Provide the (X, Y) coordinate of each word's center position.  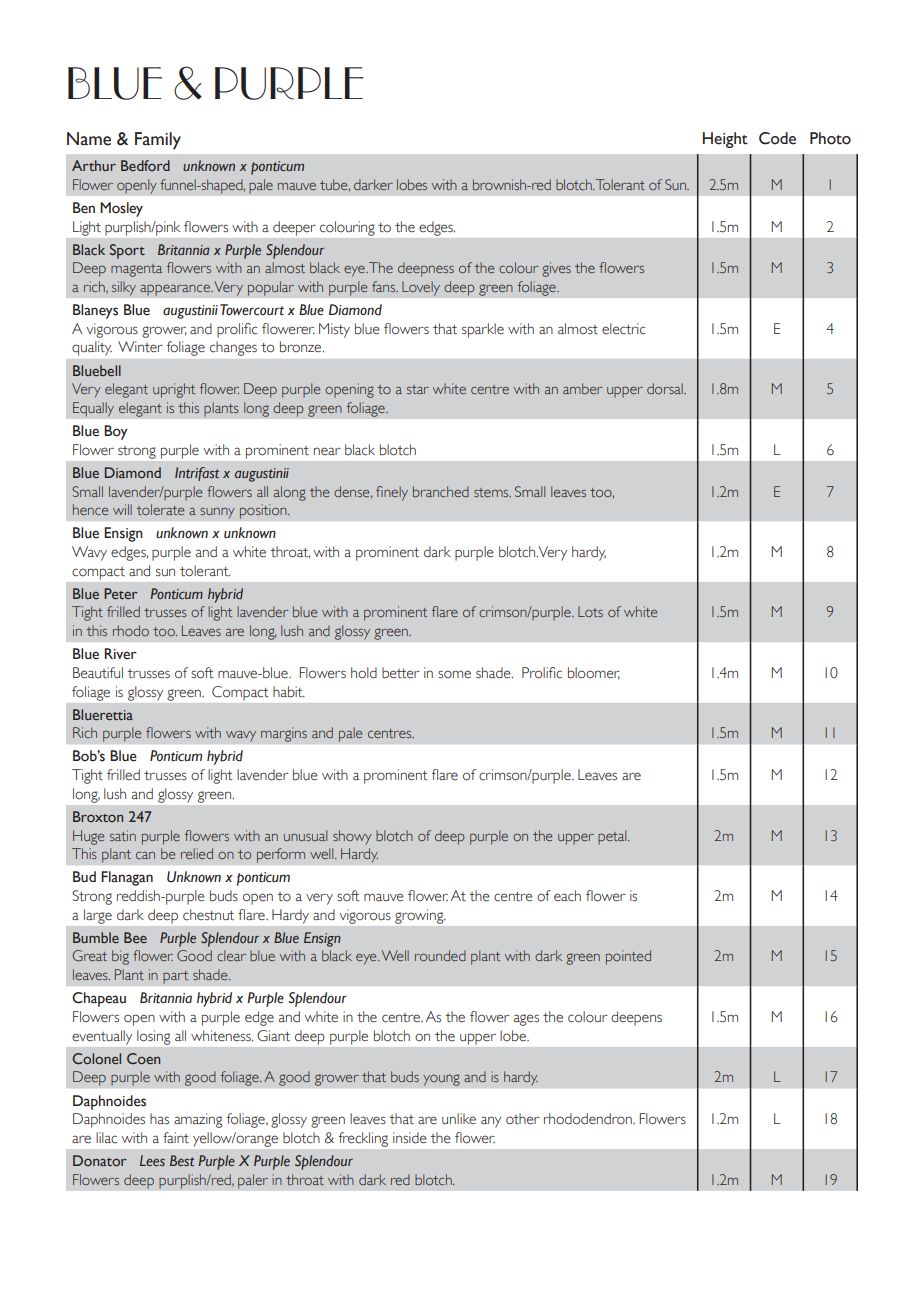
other (523, 1119)
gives (556, 269)
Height (725, 140)
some (454, 674)
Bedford (145, 165)
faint (176, 1137)
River (120, 654)
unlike (459, 1118)
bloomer (594, 673)
